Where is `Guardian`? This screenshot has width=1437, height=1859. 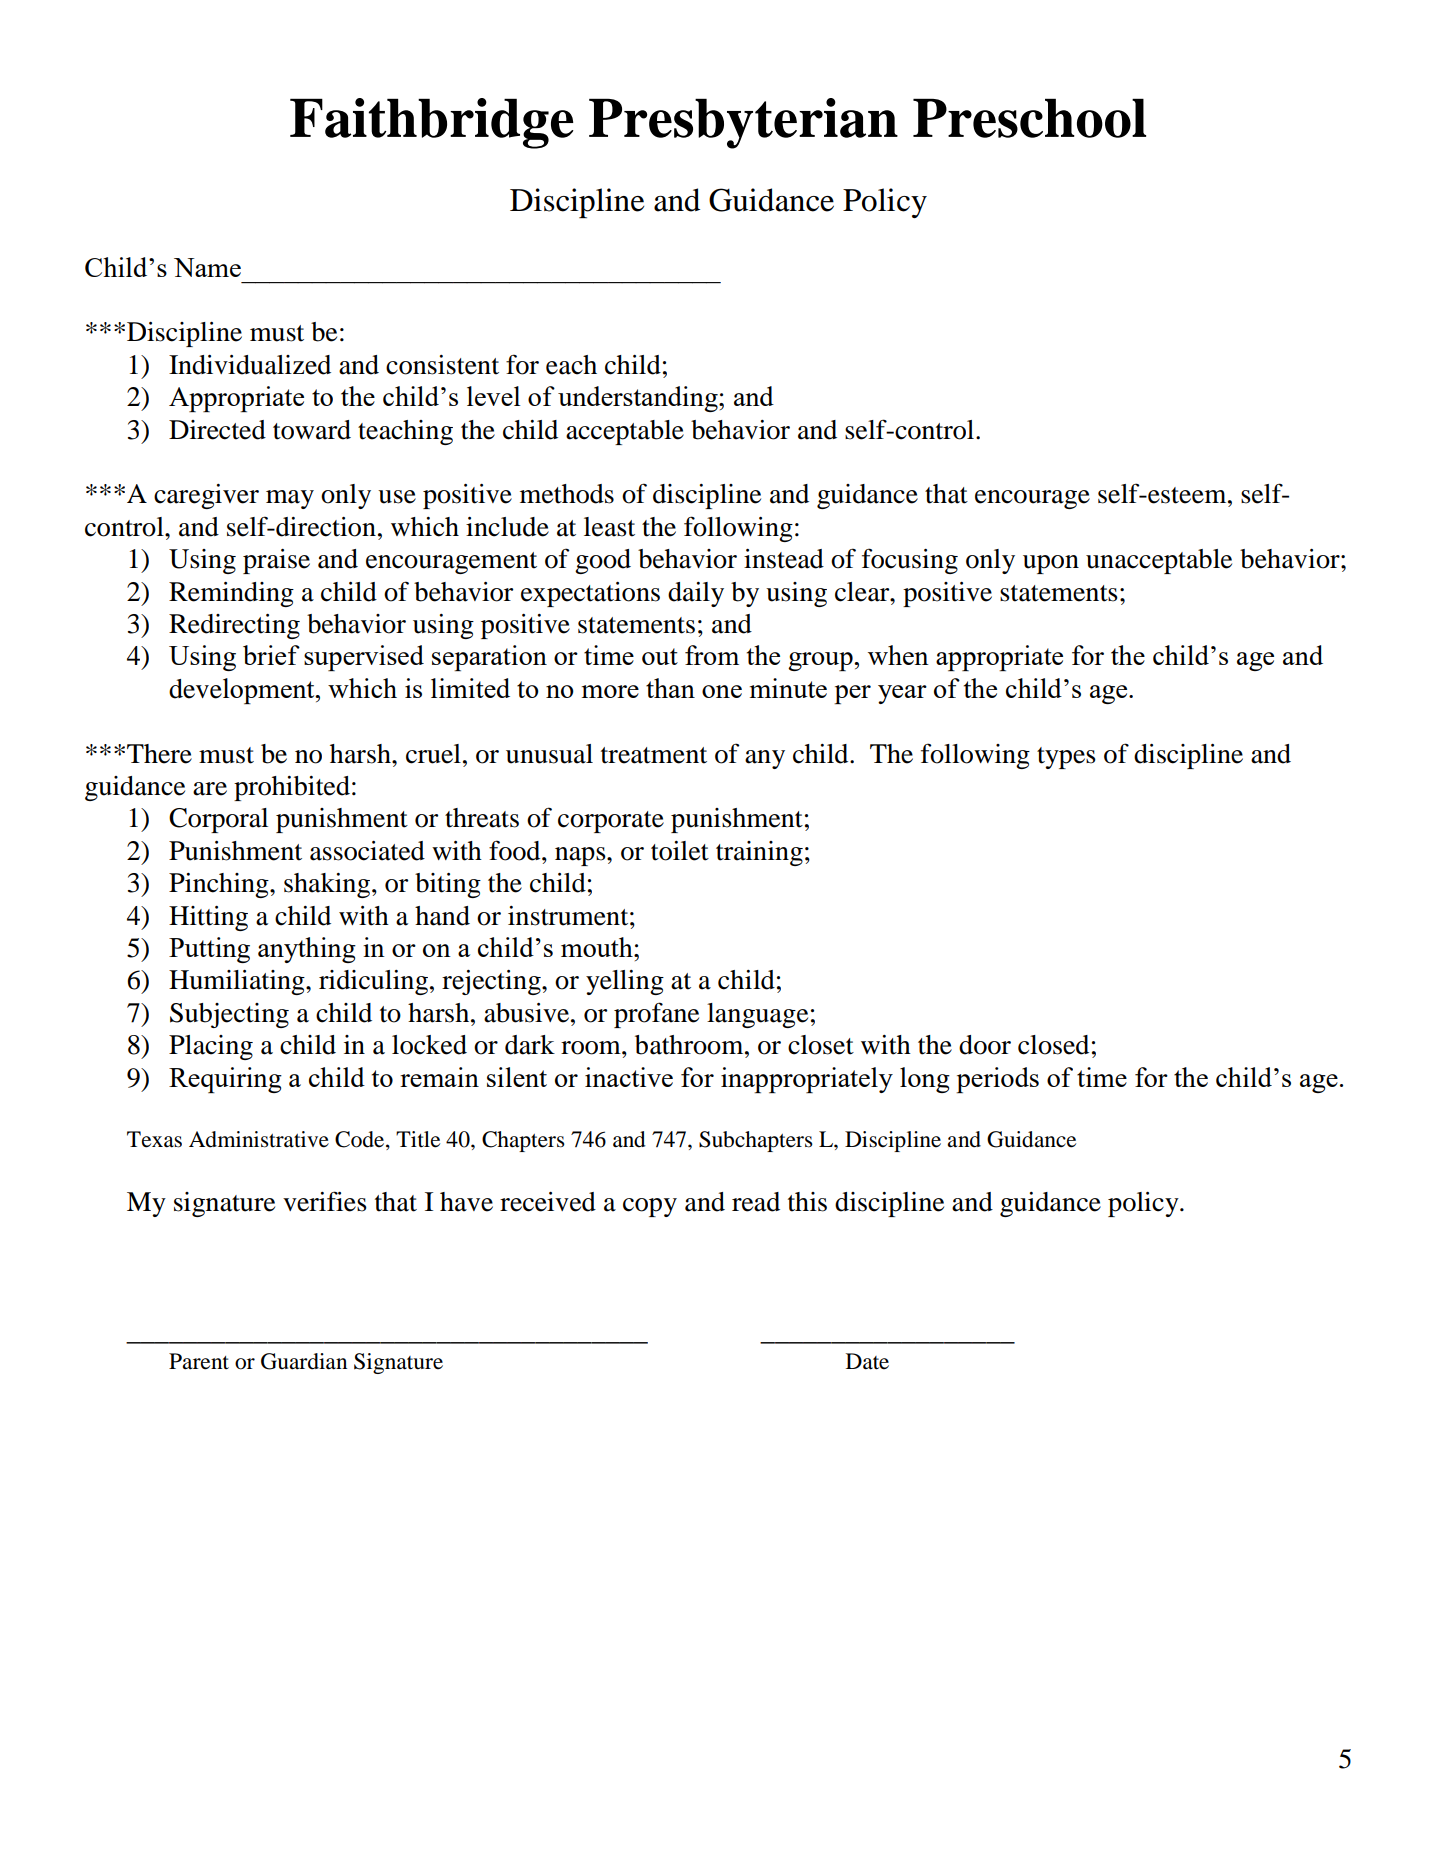
Guardian is located at coordinates (304, 1361).
